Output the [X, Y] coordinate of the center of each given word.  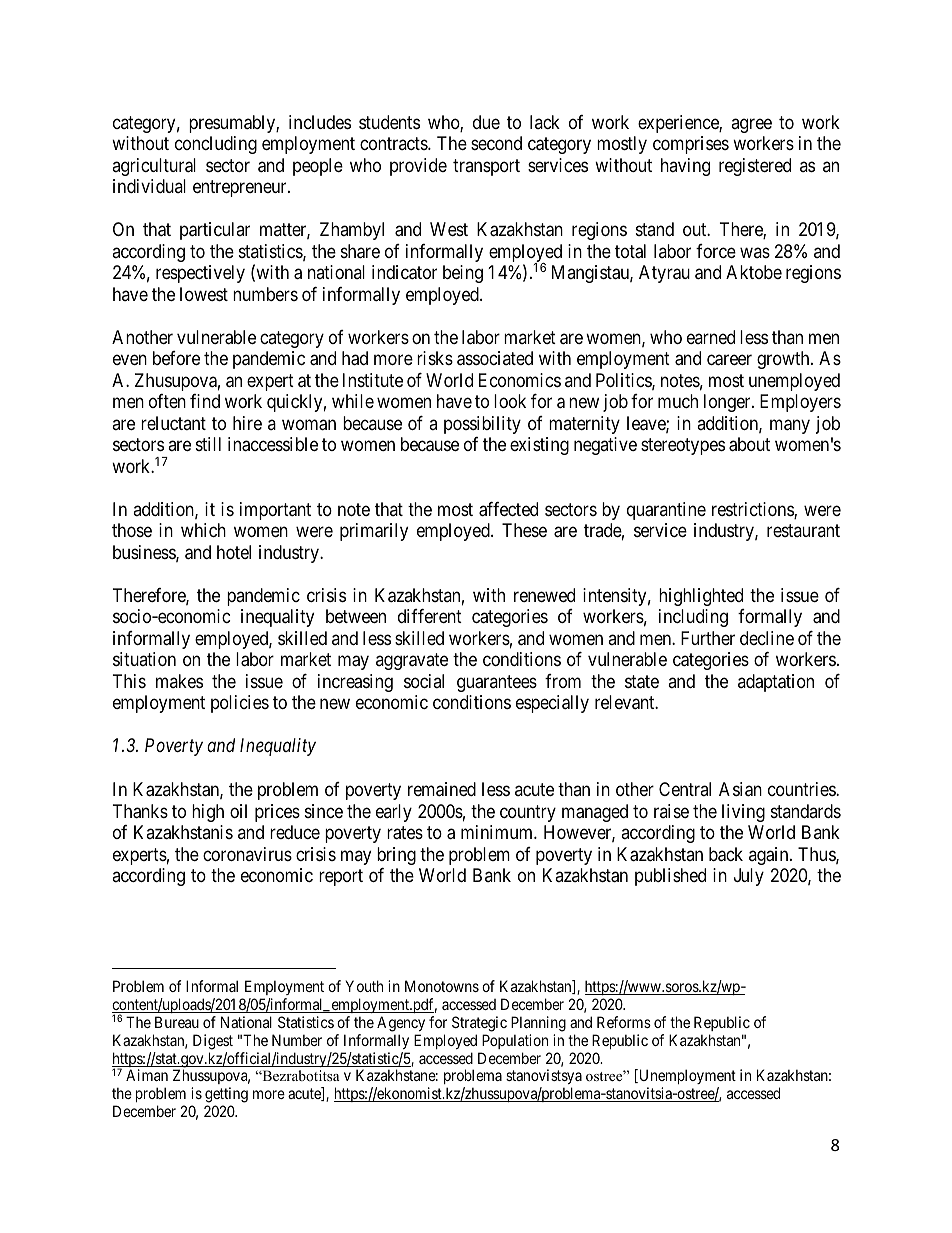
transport [486, 167]
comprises [691, 145]
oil [238, 811]
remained [442, 789]
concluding [216, 145]
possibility [482, 425]
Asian [740, 789]
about [749, 444]
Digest [213, 1042]
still [208, 444]
